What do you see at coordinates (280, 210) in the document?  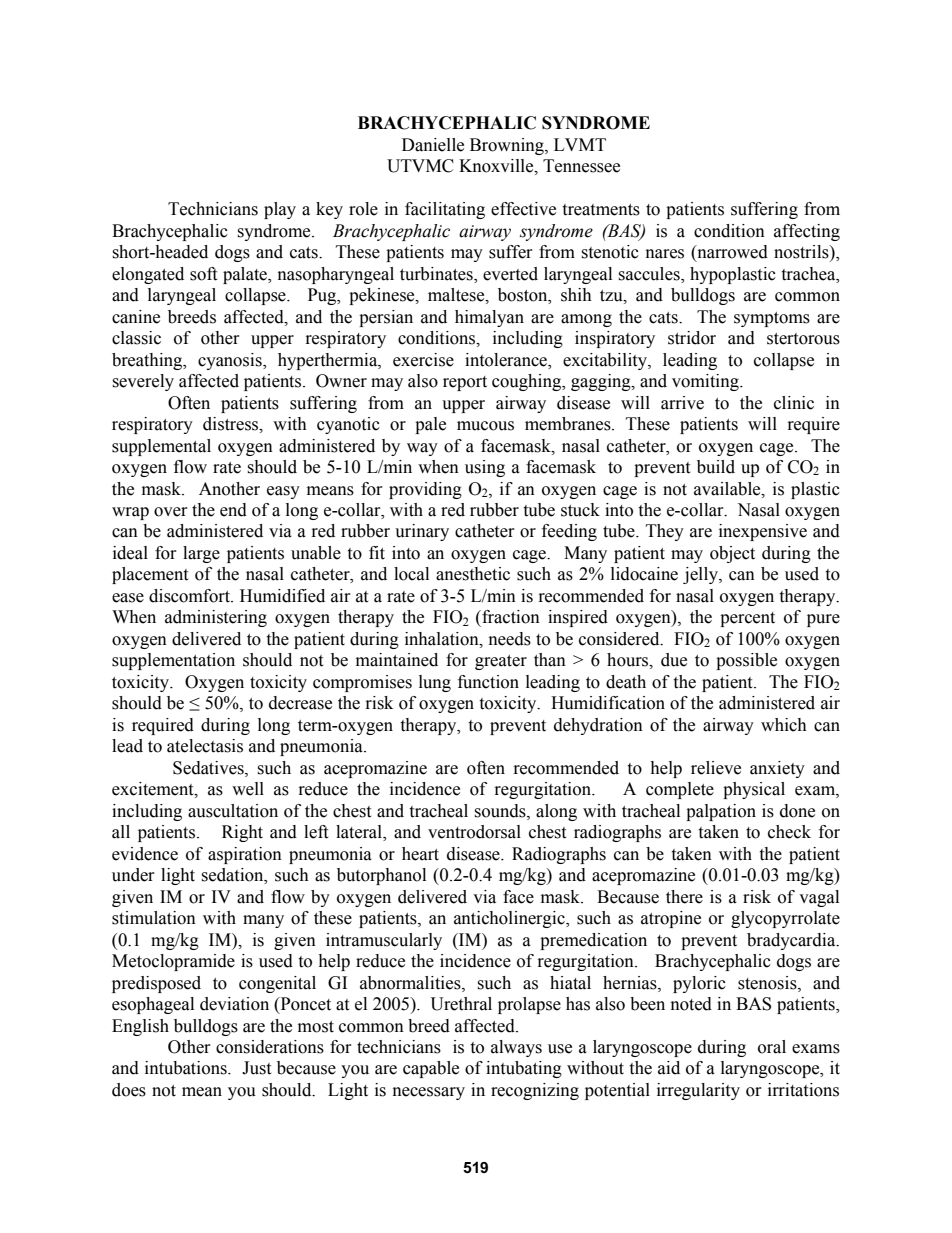 I see `play` at bounding box center [280, 210].
